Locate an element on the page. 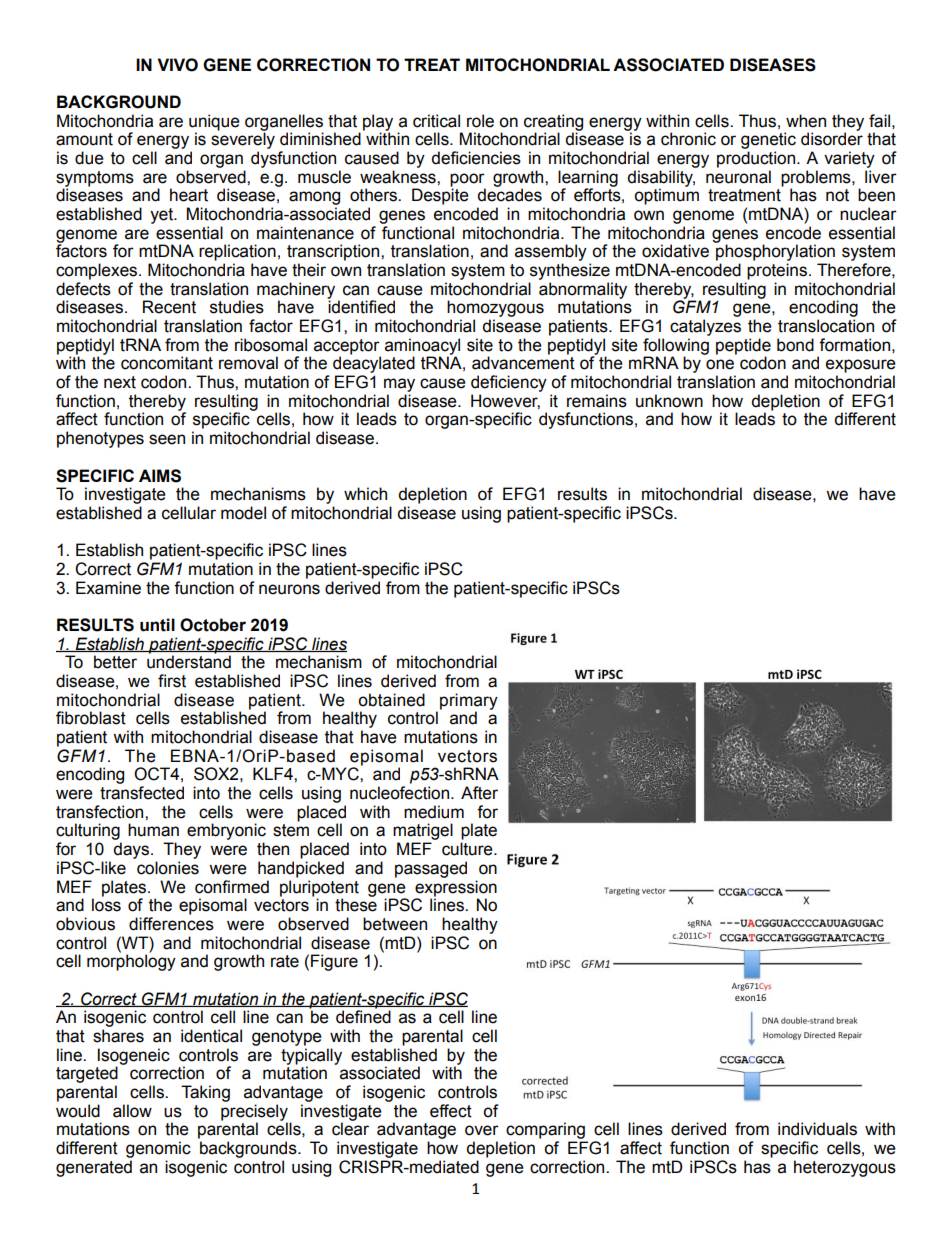  expression is located at coordinates (456, 888).
